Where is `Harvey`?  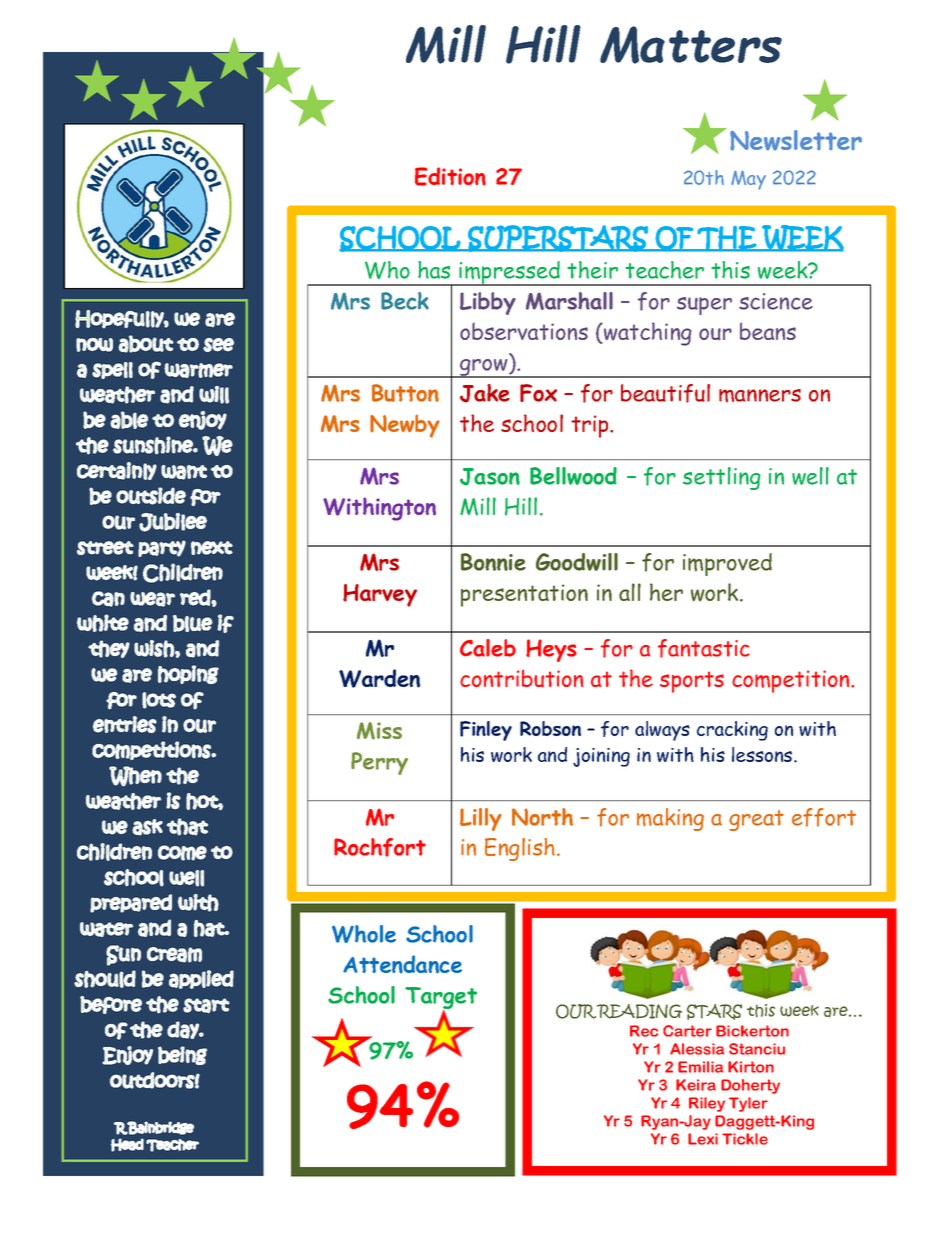
Harvey is located at coordinates (380, 595).
